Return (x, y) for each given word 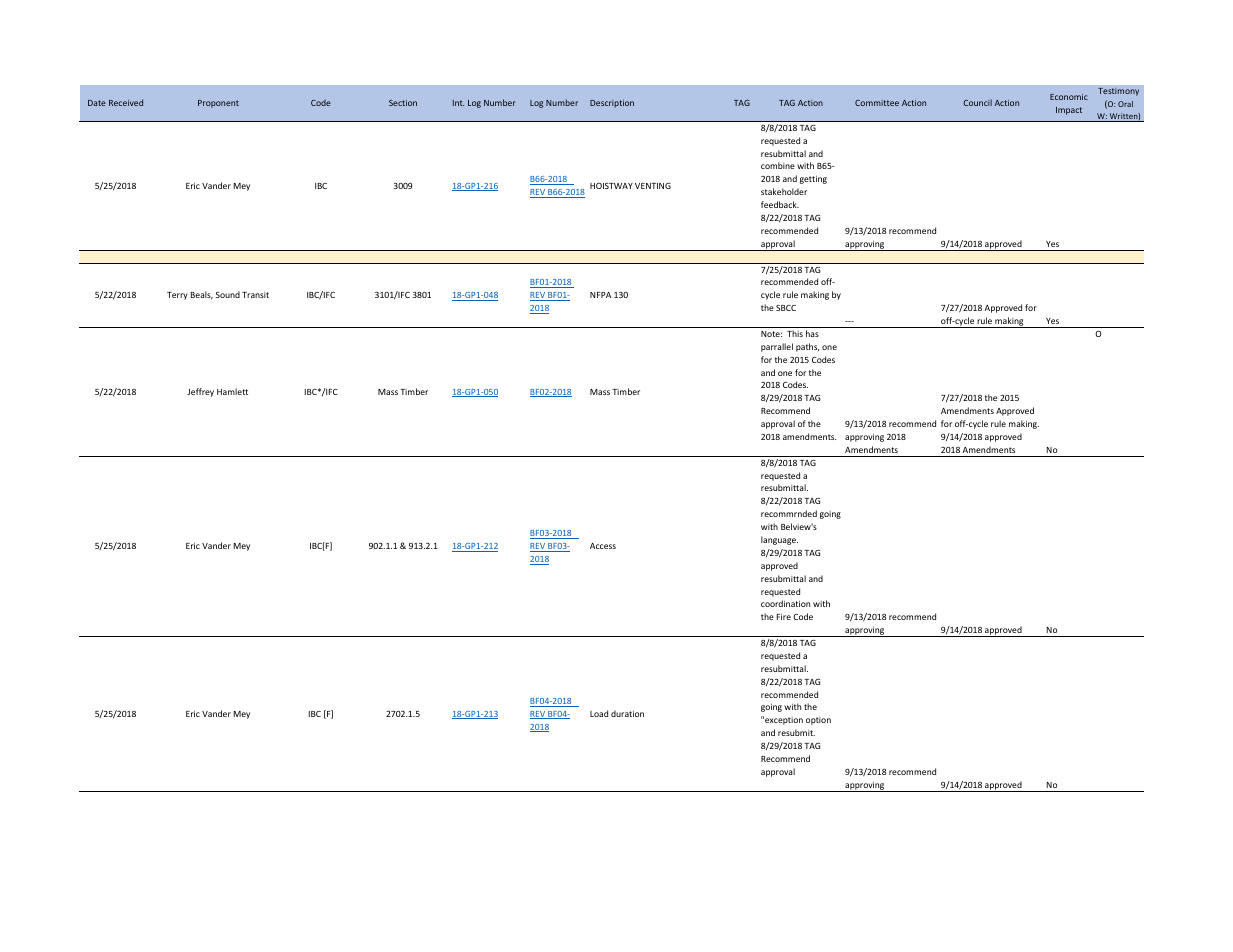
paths (808, 347)
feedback (780, 204)
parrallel (777, 347)
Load (599, 713)
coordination (785, 603)
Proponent (218, 104)
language (779, 540)
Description (612, 104)
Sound (228, 294)
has (812, 333)
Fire (784, 617)
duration (627, 713)
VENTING (653, 186)
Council (977, 102)
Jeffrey (200, 392)
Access (603, 546)
